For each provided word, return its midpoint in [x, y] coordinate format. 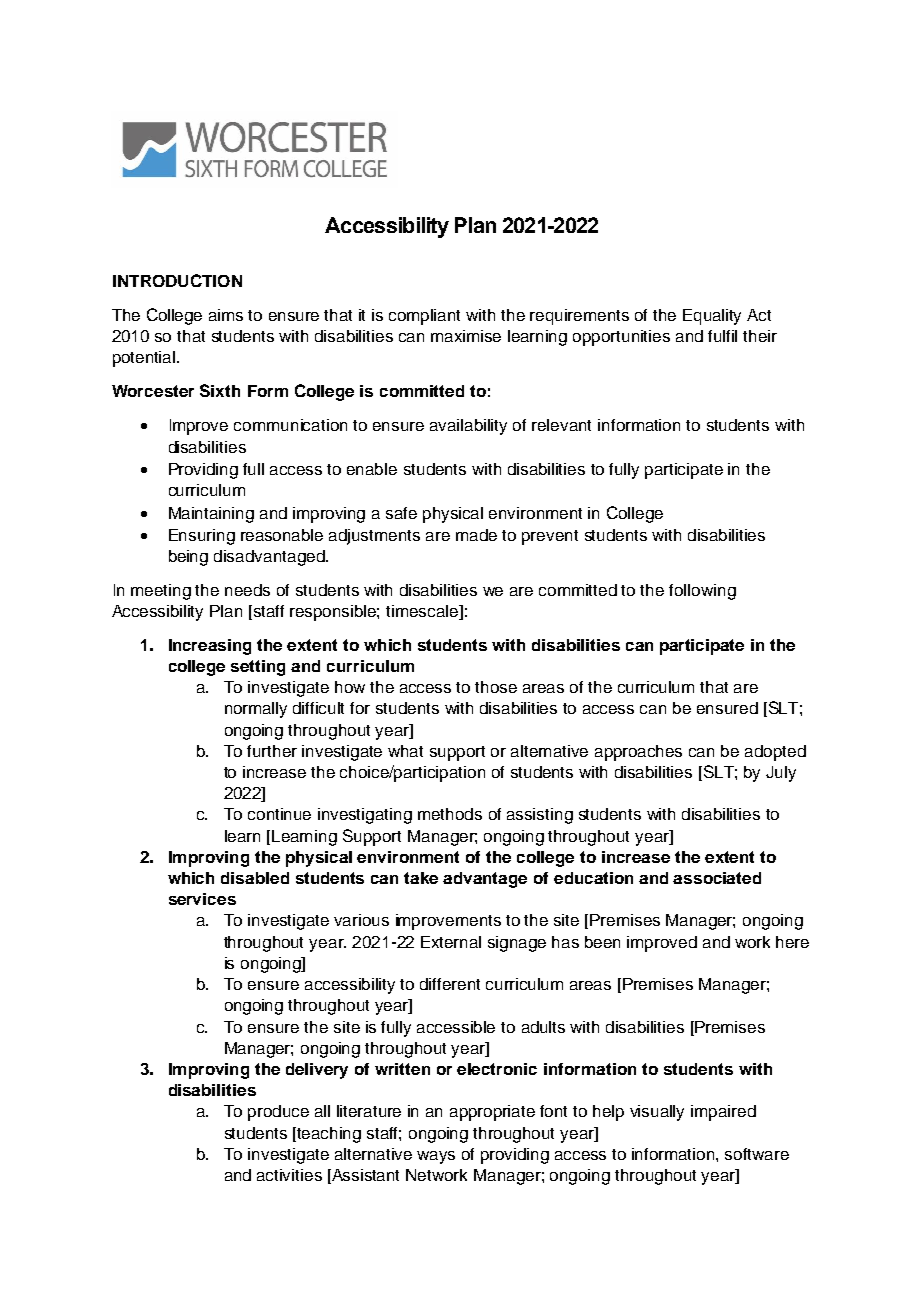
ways [436, 1157]
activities [289, 1175]
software [757, 1154]
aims [226, 315]
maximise [466, 336]
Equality [712, 317]
